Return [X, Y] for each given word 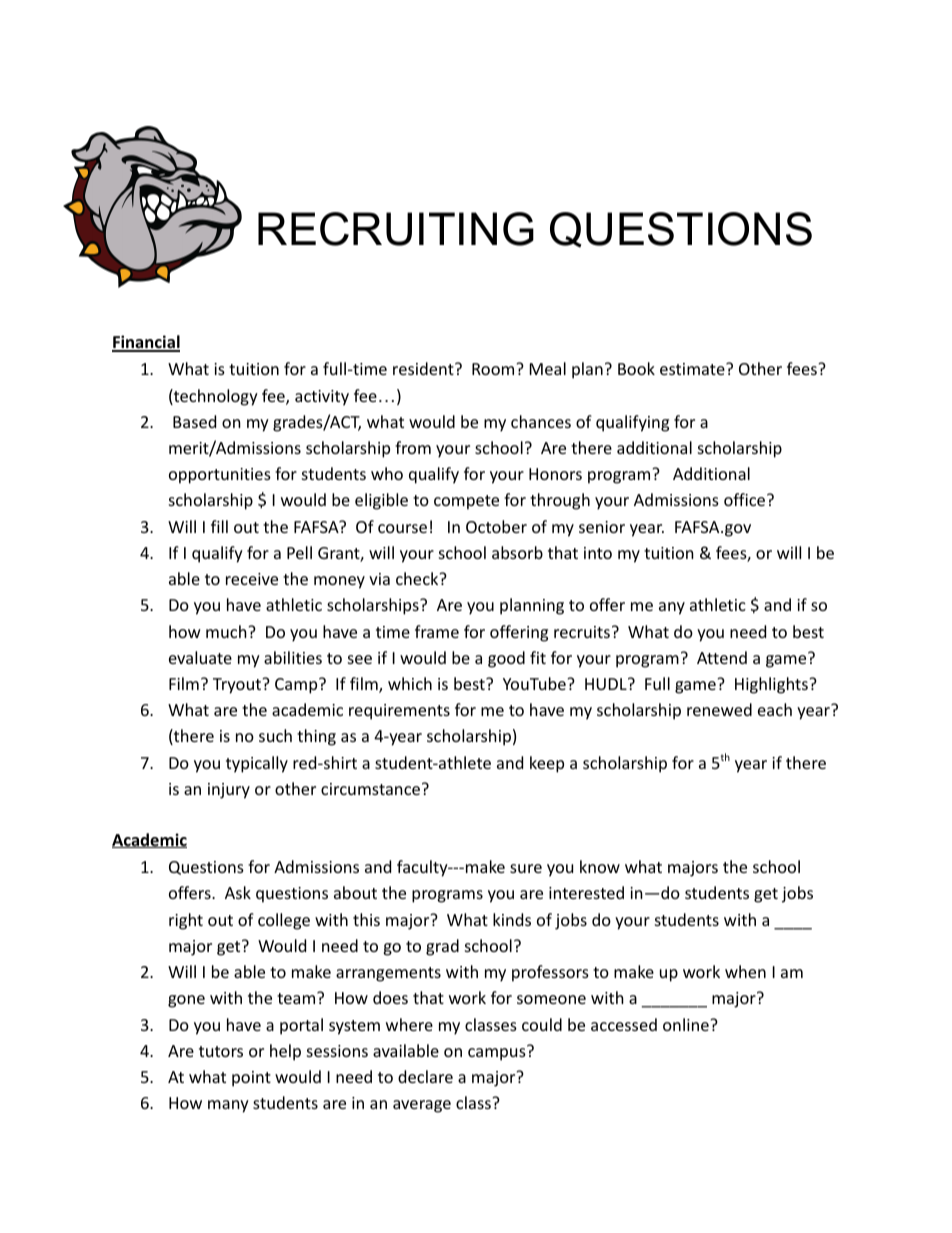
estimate [693, 369]
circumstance [372, 789]
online [687, 1024]
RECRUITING [396, 229]
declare [425, 1076]
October [496, 526]
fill [219, 526]
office [746, 499]
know [600, 866]
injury [229, 791]
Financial [146, 343]
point [251, 1079]
